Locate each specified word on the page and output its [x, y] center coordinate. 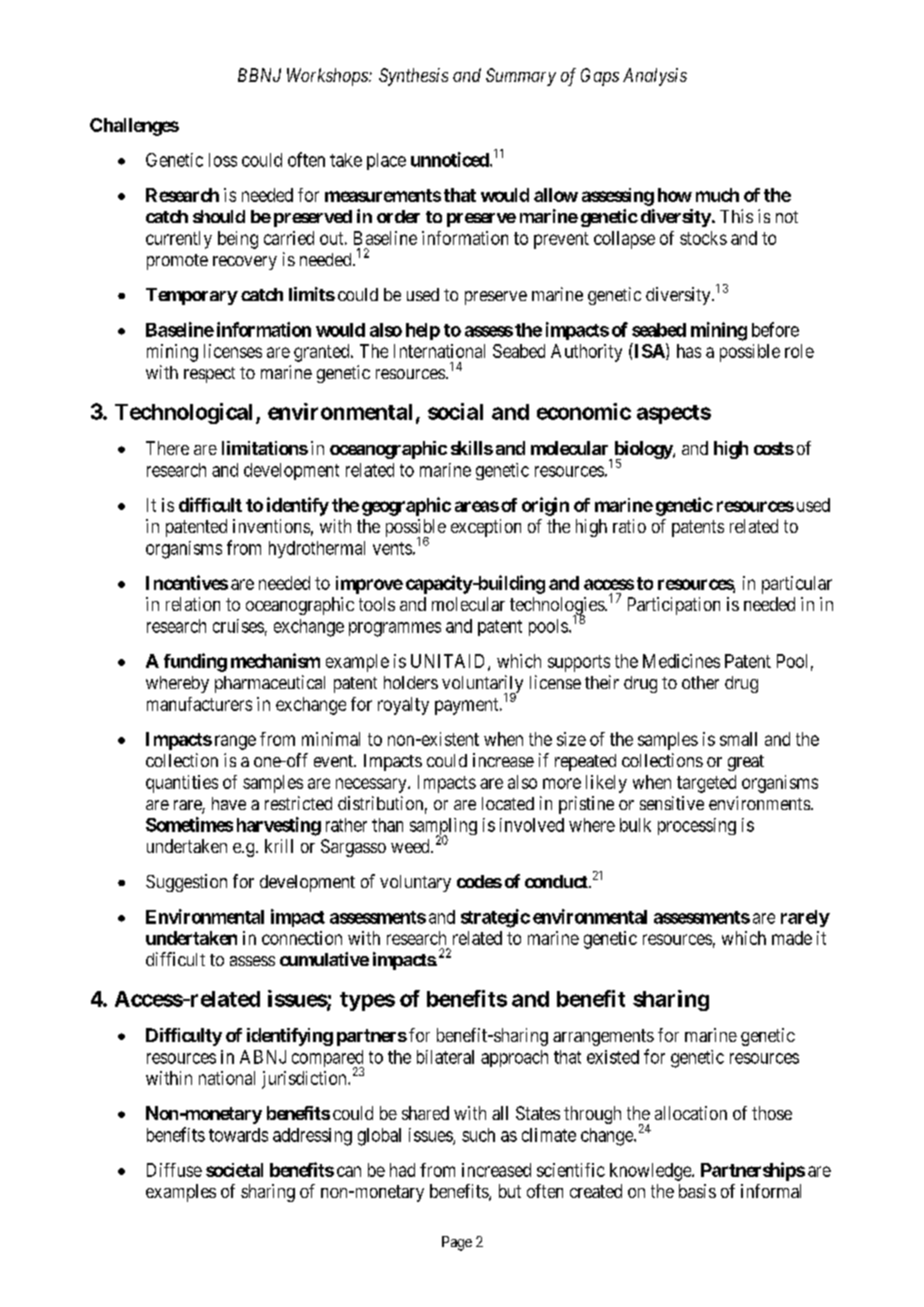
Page [457, 1243]
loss [223, 160]
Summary [521, 77]
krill [279, 846]
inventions [271, 526]
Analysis [655, 77]
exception [486, 528]
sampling [443, 828]
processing [697, 826]
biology [644, 451]
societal [234, 1170]
